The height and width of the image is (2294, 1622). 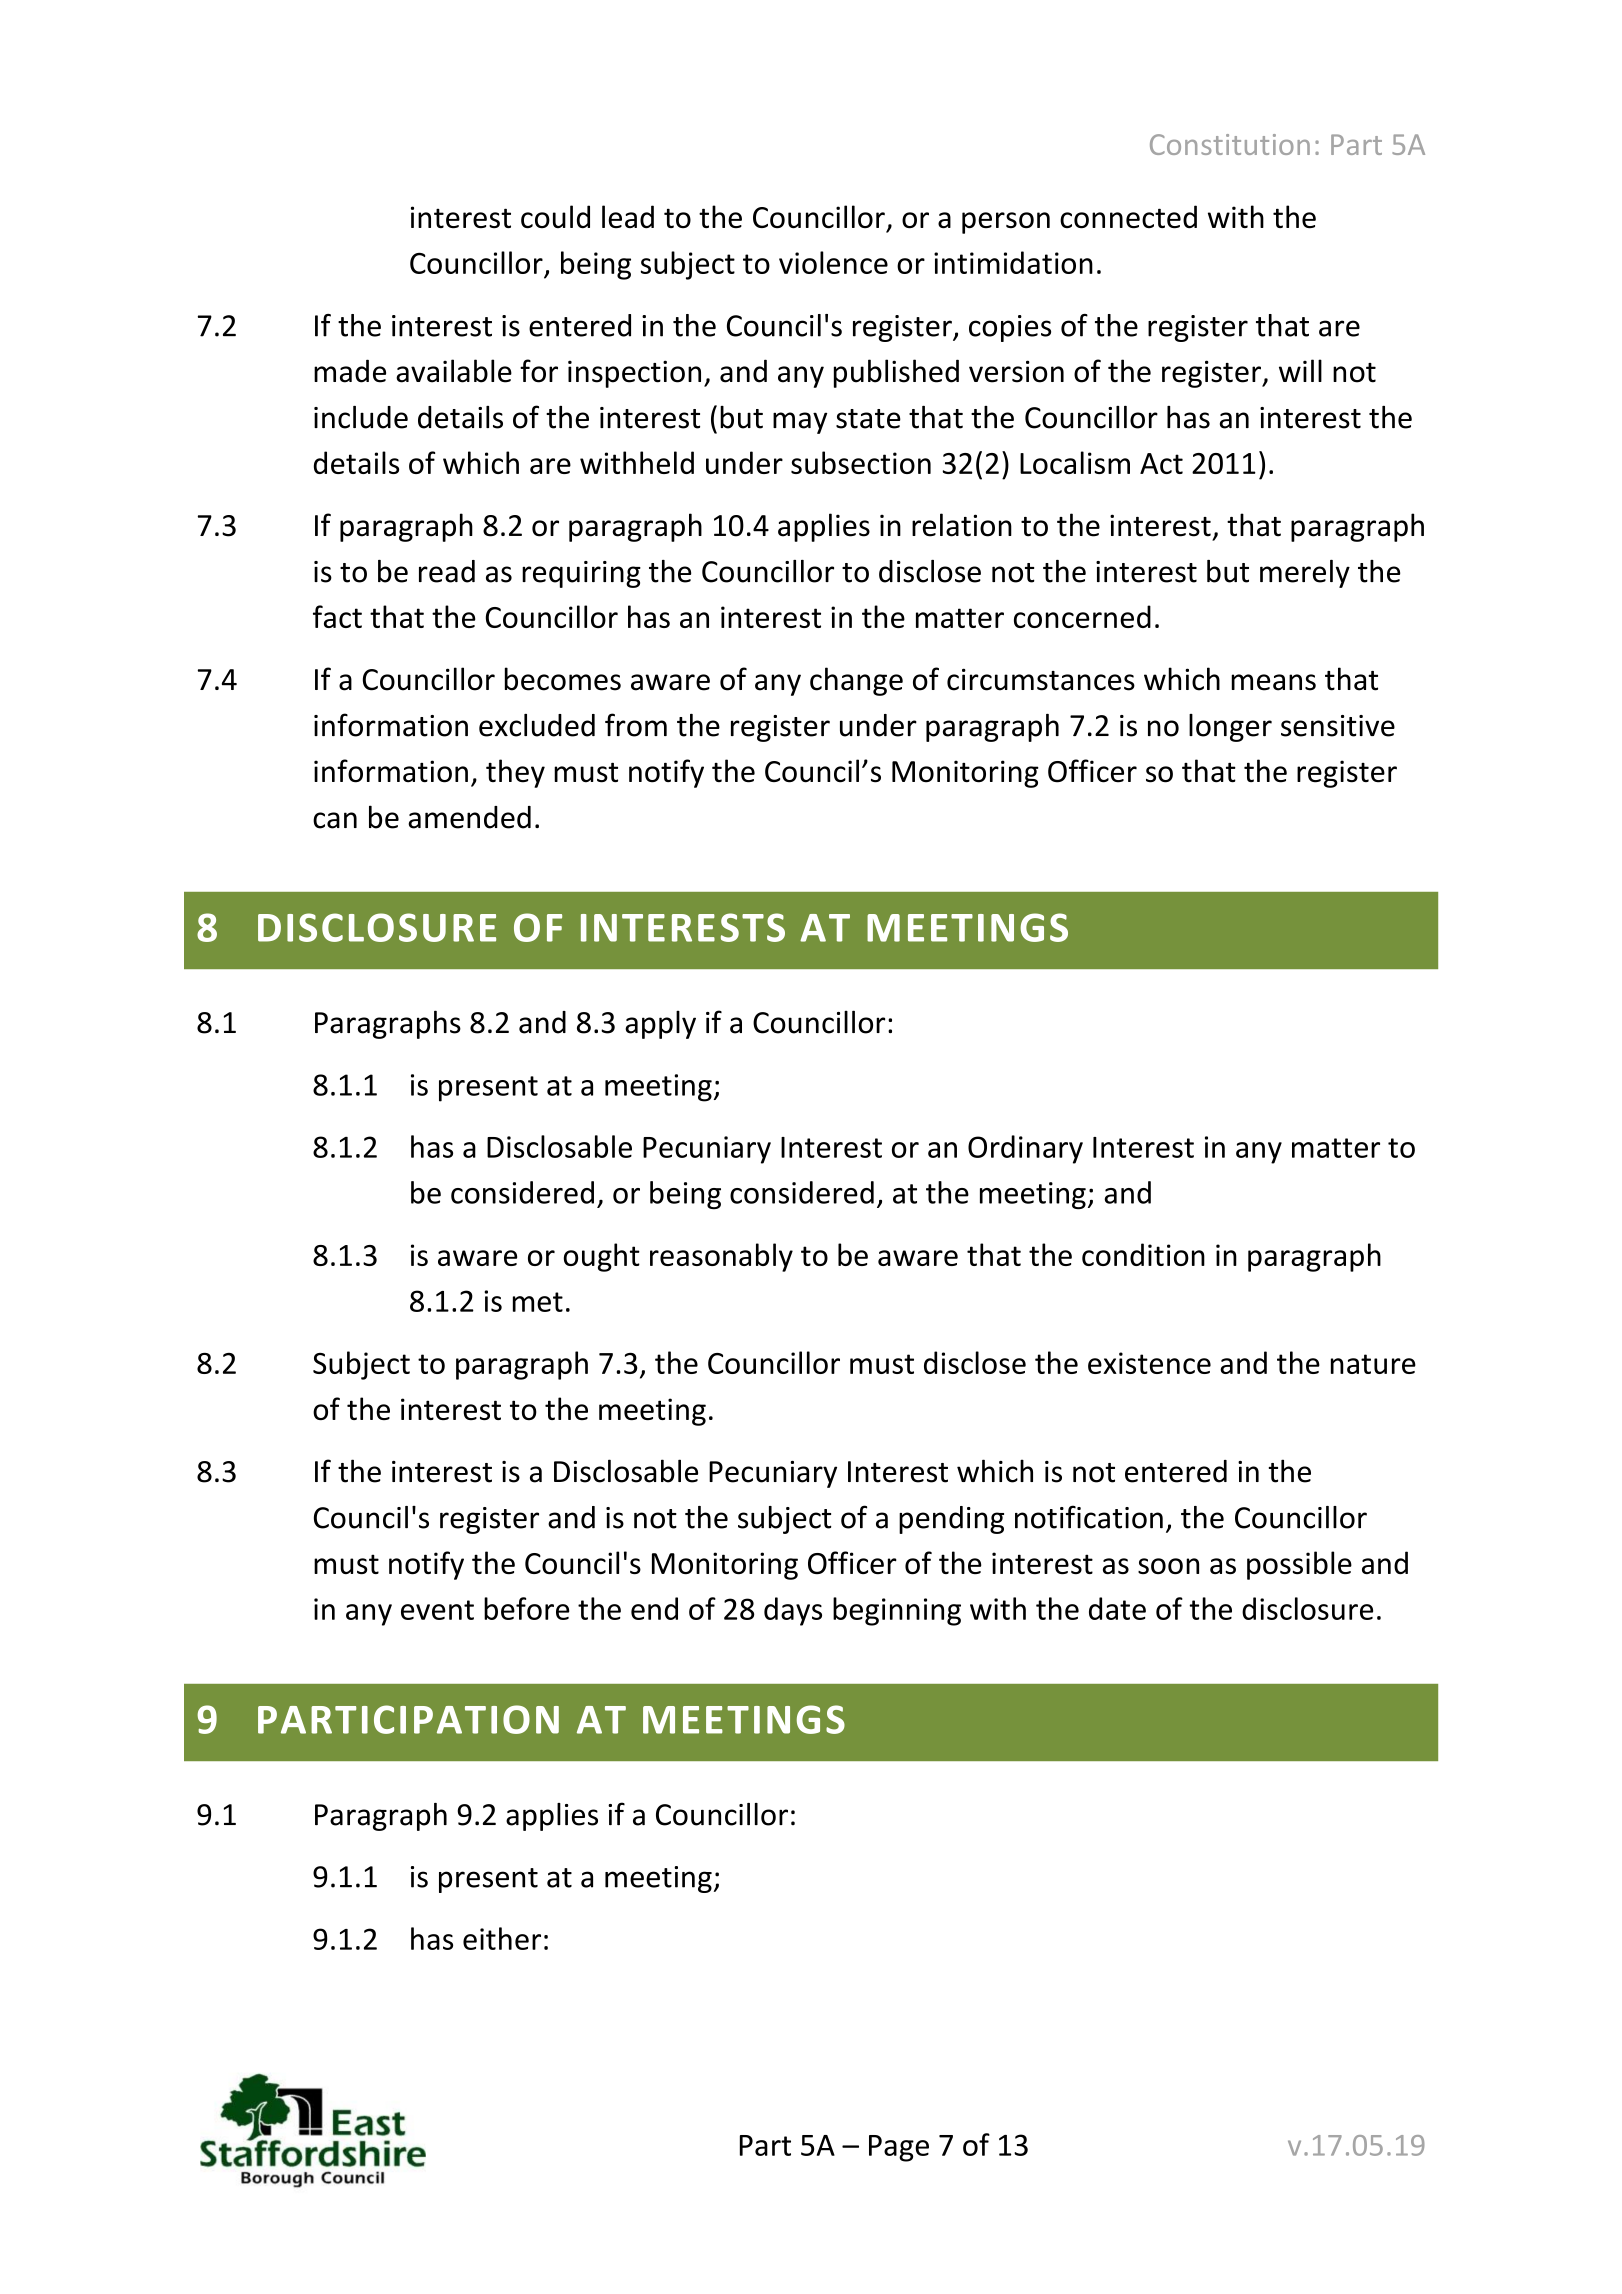 What do you see at coordinates (951, 1520) in the image?
I see `pending` at bounding box center [951, 1520].
